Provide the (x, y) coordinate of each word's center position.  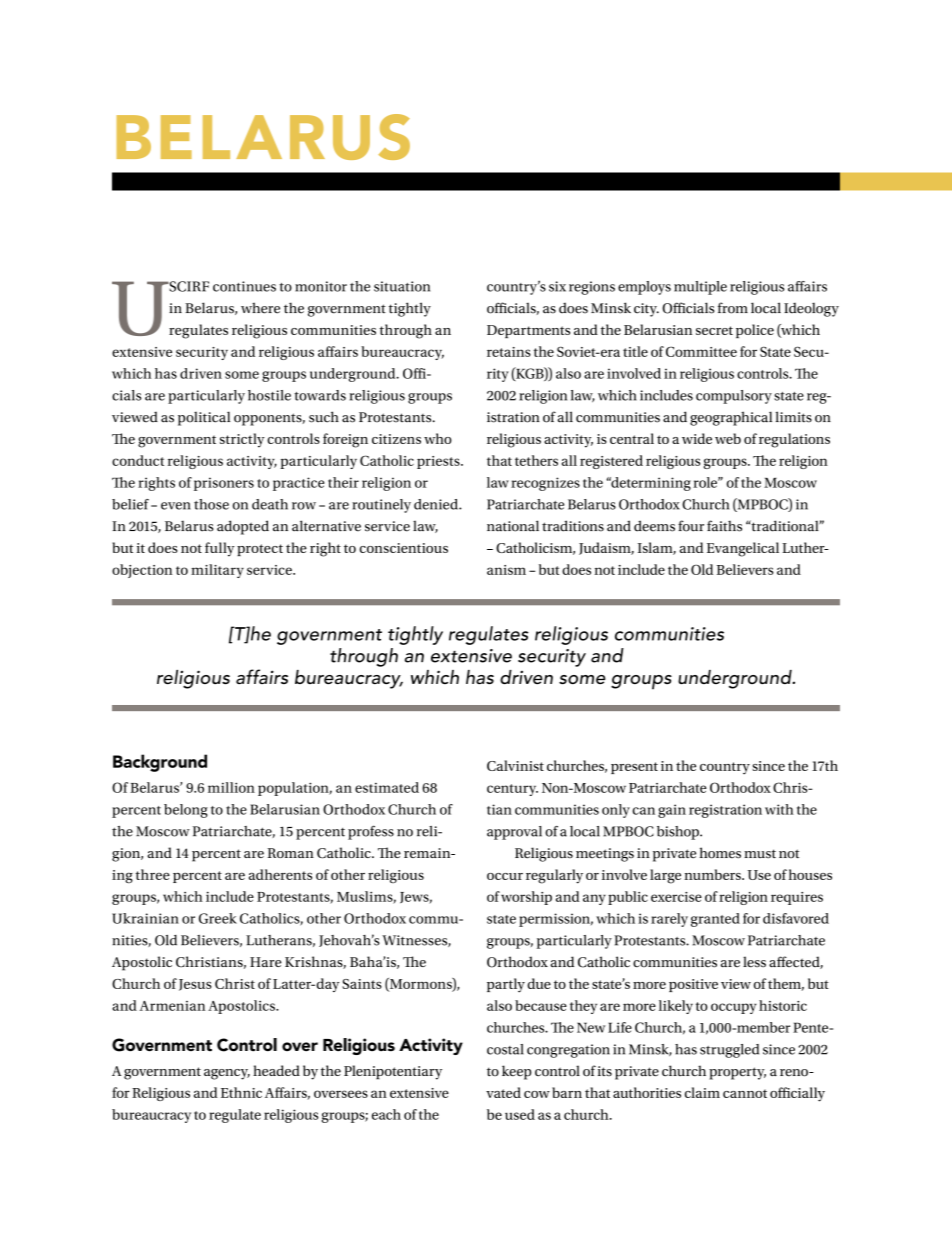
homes (720, 853)
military (217, 571)
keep (517, 1072)
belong (186, 811)
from (733, 308)
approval (514, 833)
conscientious (403, 548)
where (260, 308)
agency (227, 1074)
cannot (745, 1093)
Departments (528, 331)
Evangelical (743, 549)
